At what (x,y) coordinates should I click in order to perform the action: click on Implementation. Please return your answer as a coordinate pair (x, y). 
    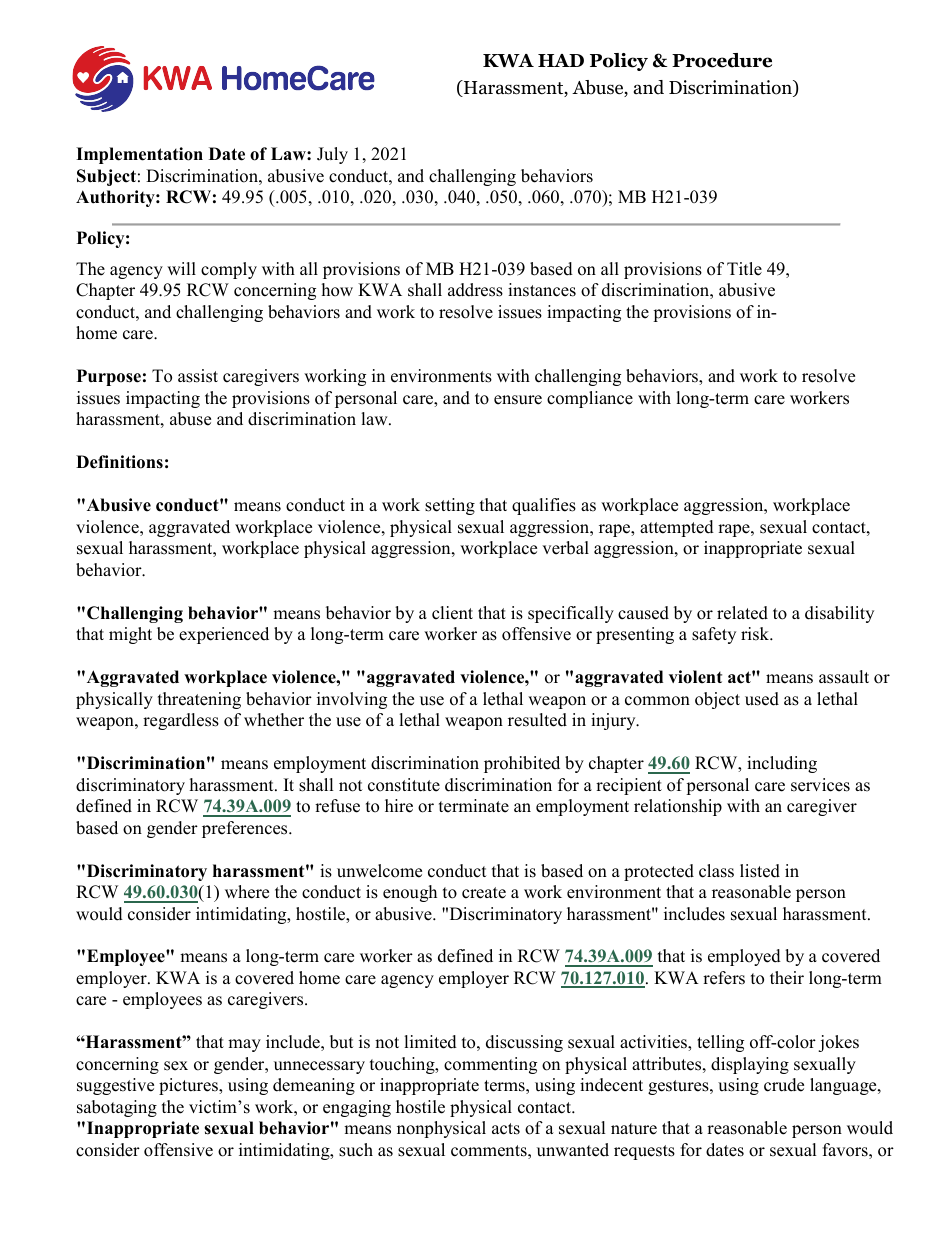
    Looking at the image, I should click on (139, 155).
